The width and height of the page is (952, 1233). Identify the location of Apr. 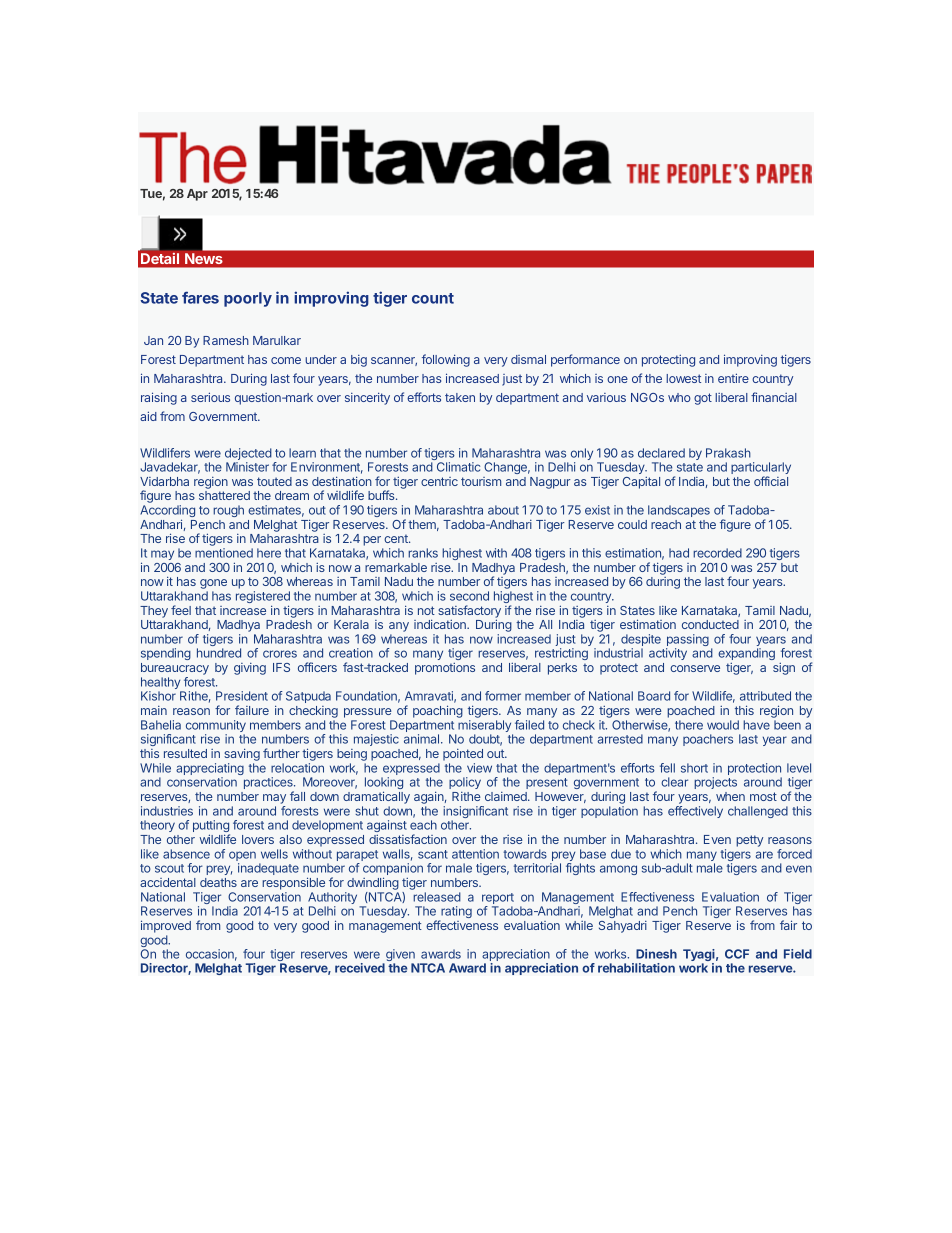
(197, 195).
